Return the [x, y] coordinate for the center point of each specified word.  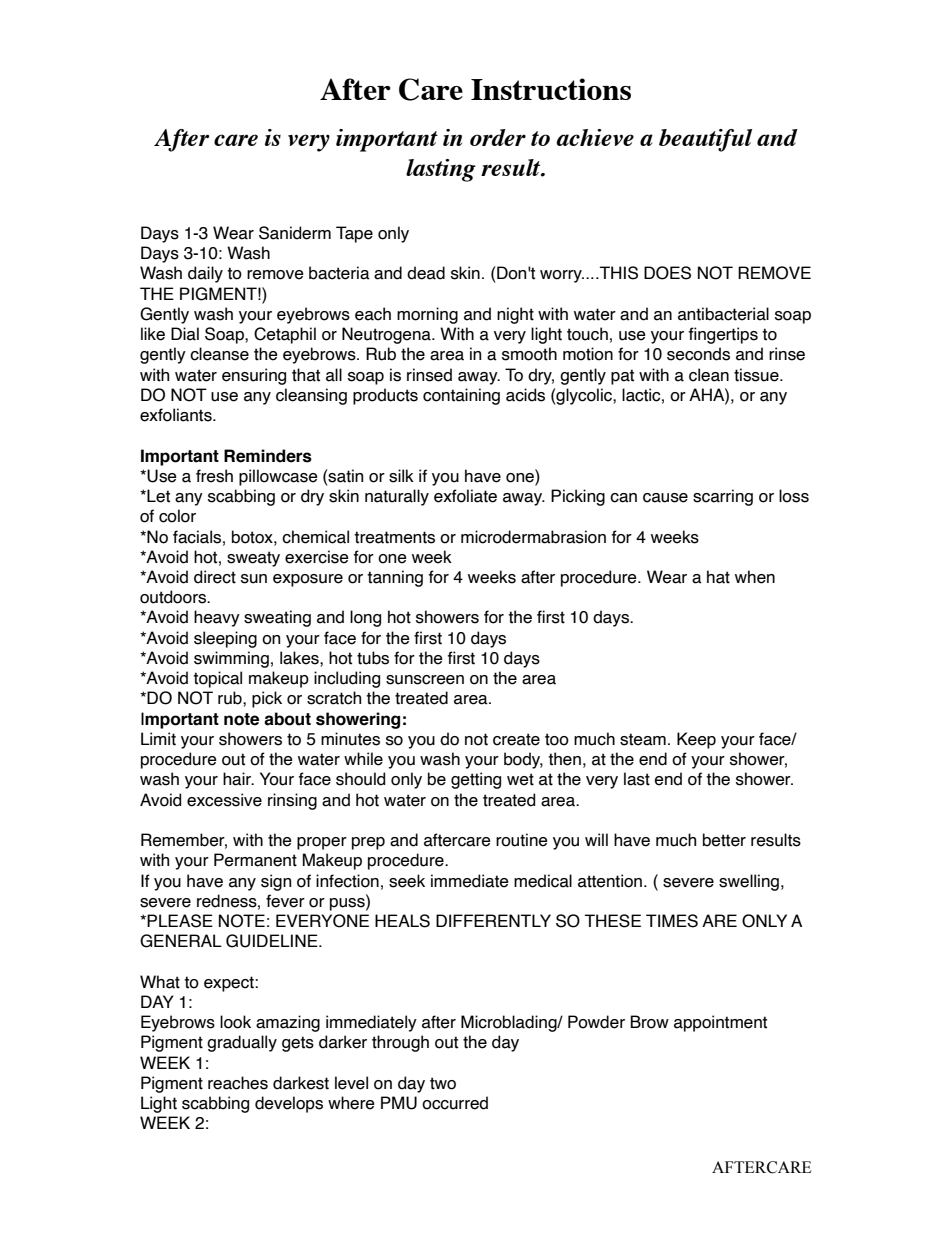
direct [215, 577]
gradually [242, 1043]
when [755, 577]
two [443, 1083]
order [498, 137]
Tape [354, 234]
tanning [395, 578]
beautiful [705, 140]
